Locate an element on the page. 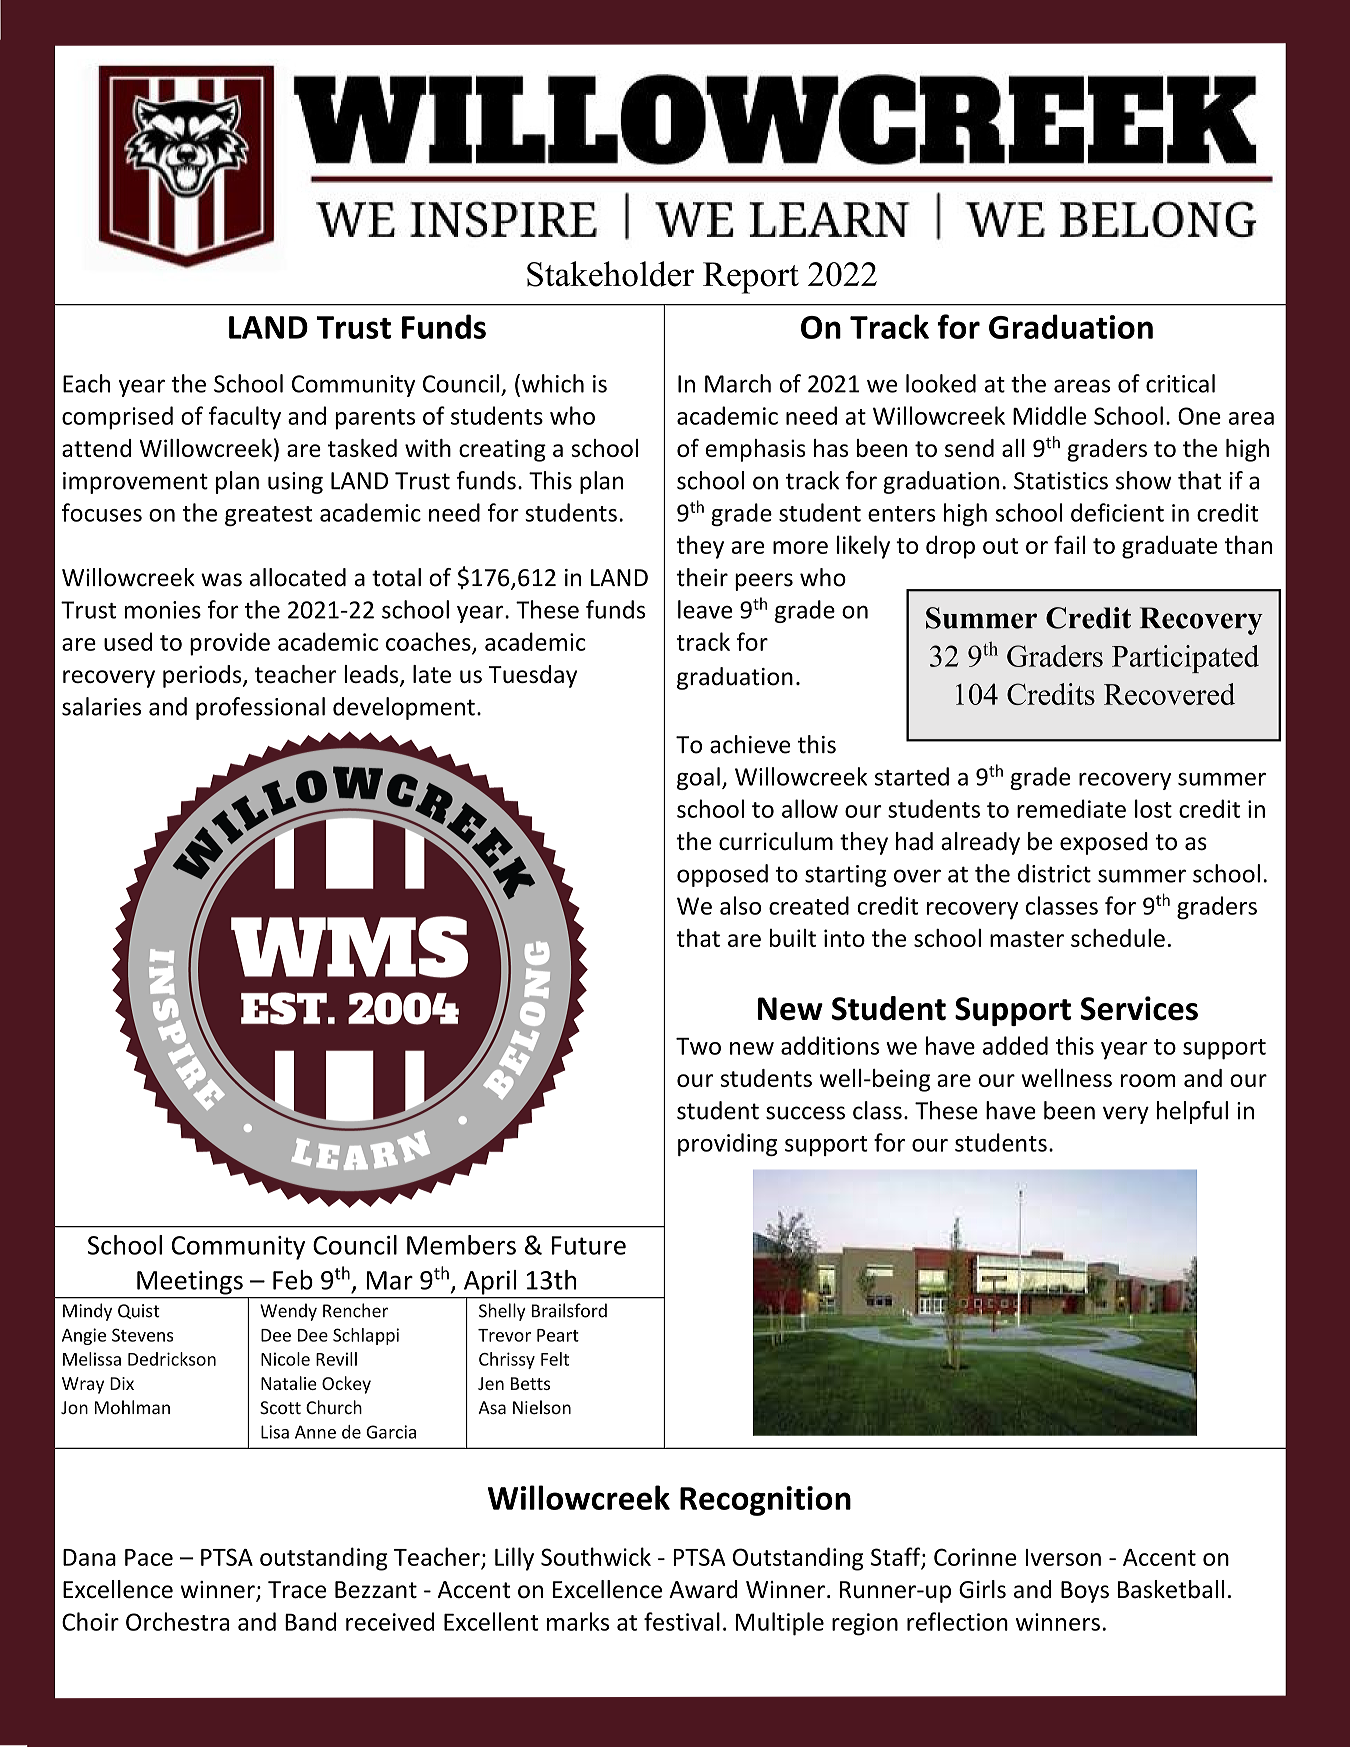  professional is located at coordinates (260, 708).
